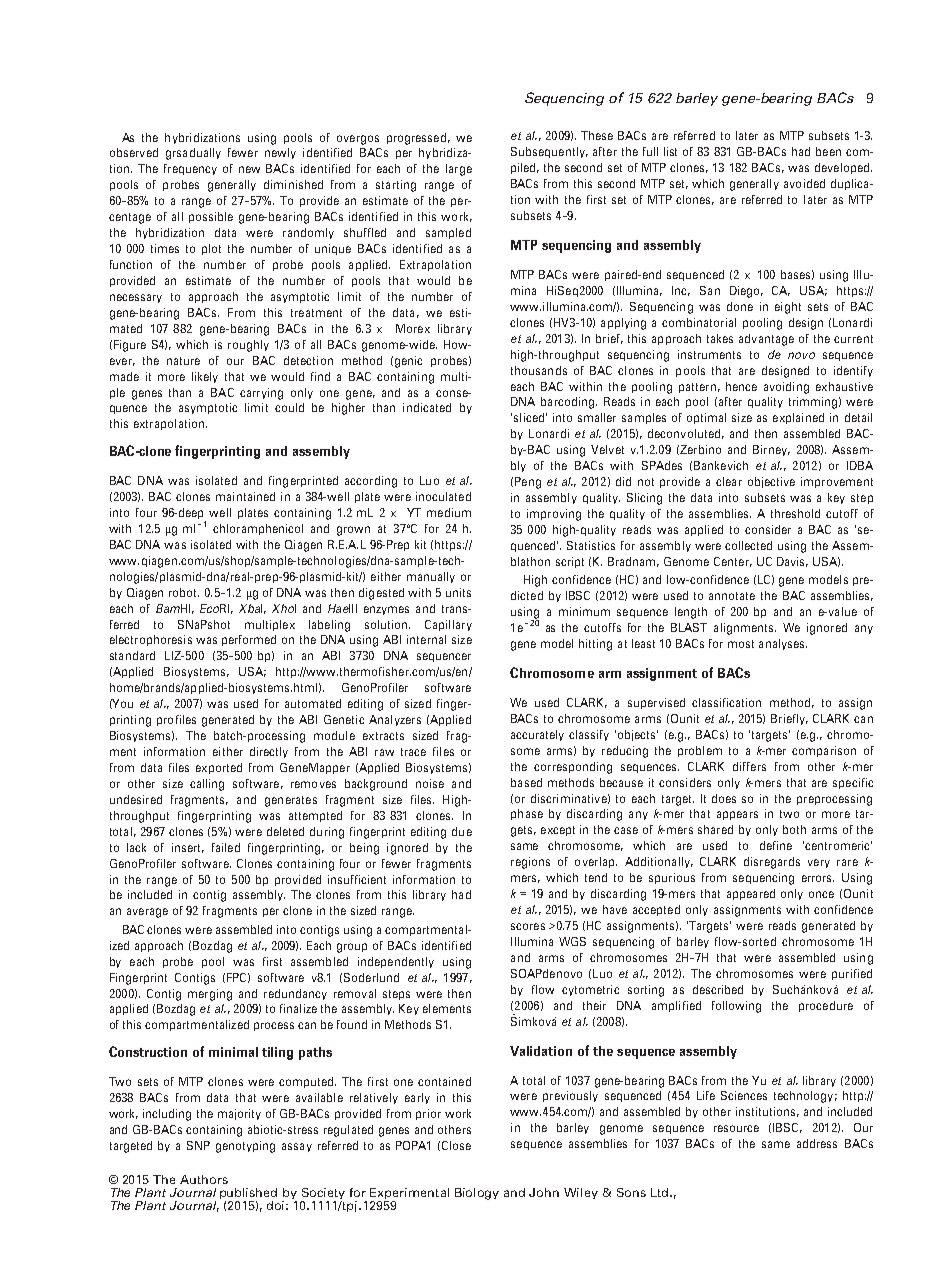 Image resolution: width=952 pixels, height=1279 pixels. What do you see at coordinates (771, 482) in the screenshot?
I see `objective` at bounding box center [771, 482].
